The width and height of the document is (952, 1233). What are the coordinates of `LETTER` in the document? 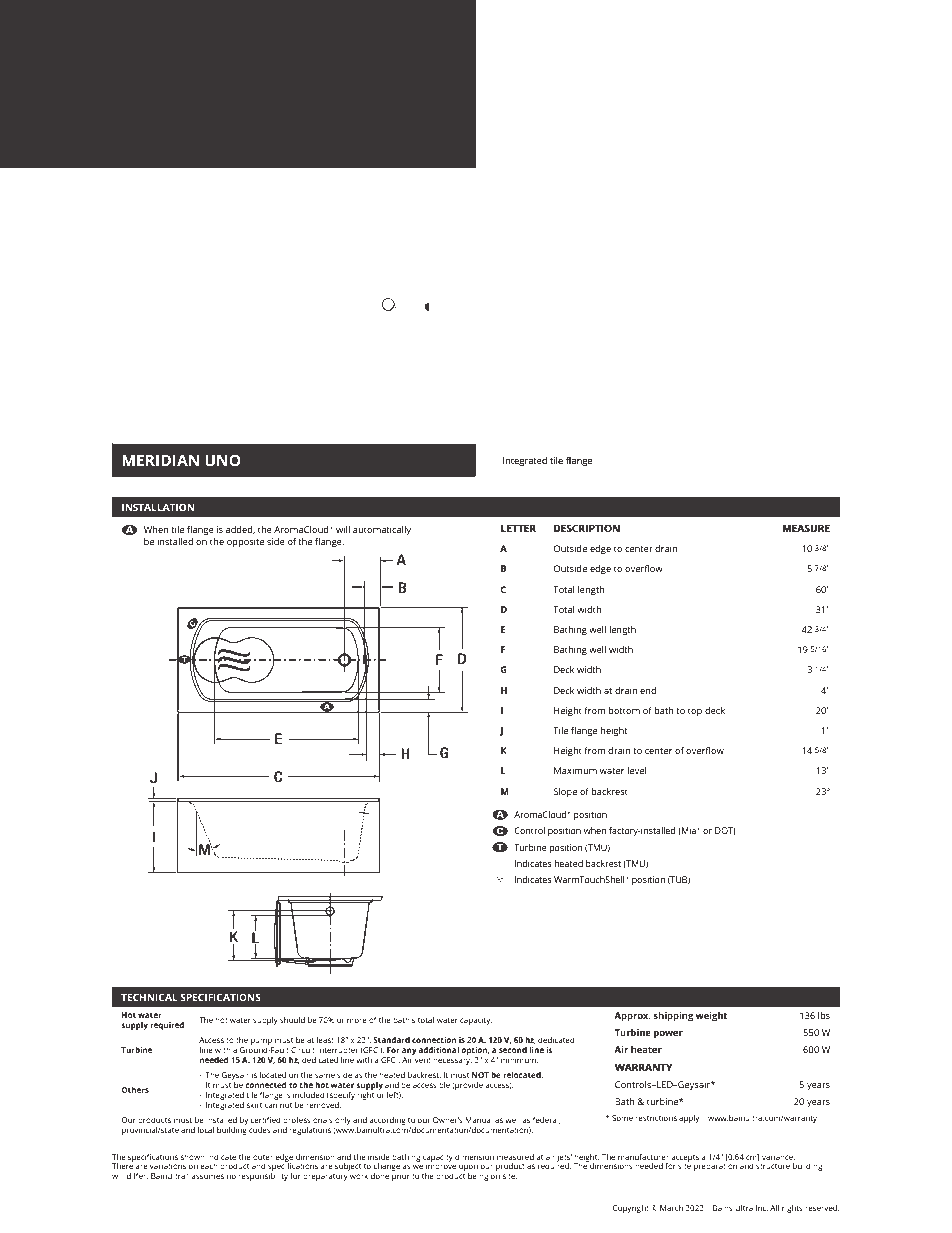 It's located at (518, 528).
